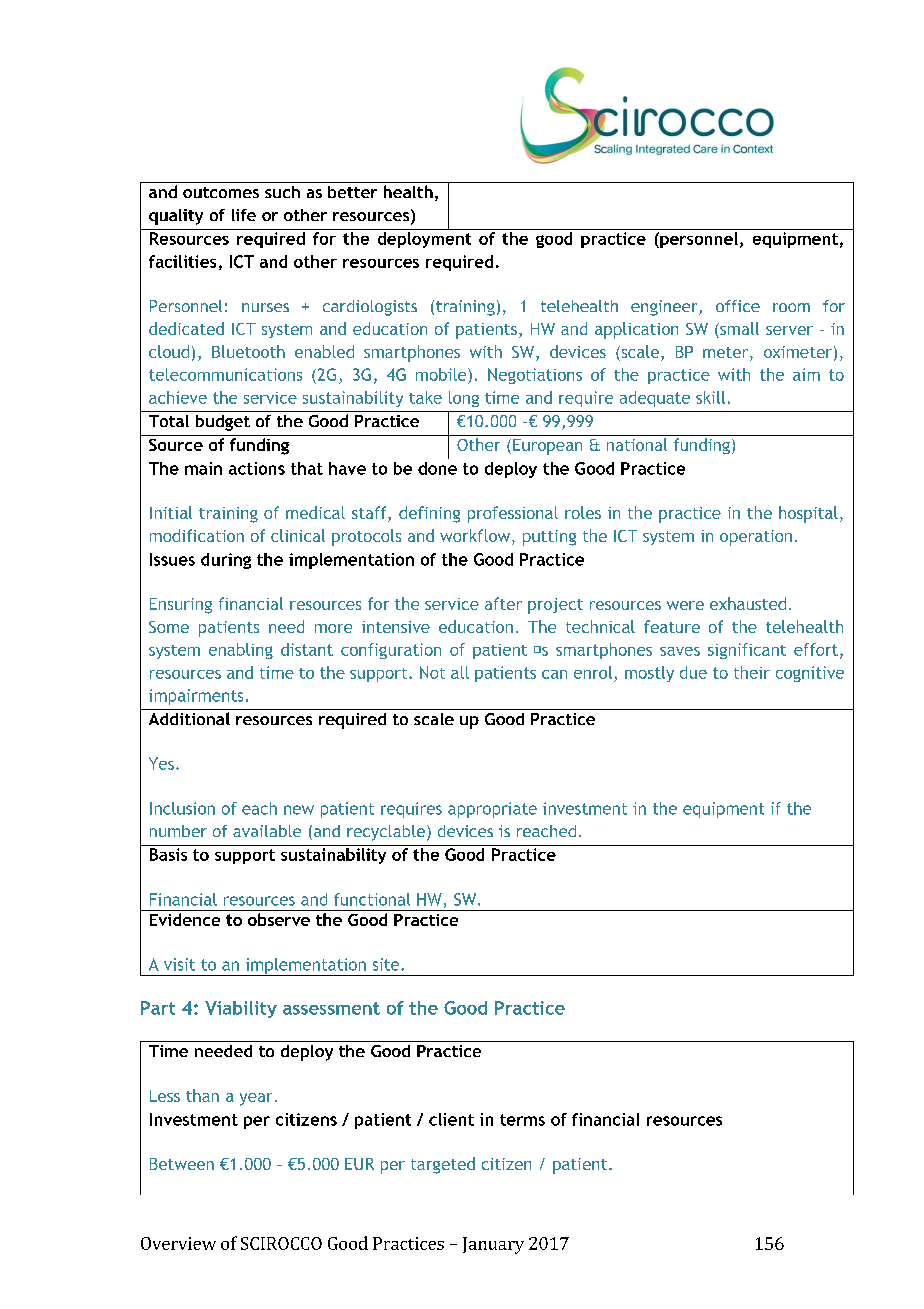  I want to click on actions, so click(257, 468).
